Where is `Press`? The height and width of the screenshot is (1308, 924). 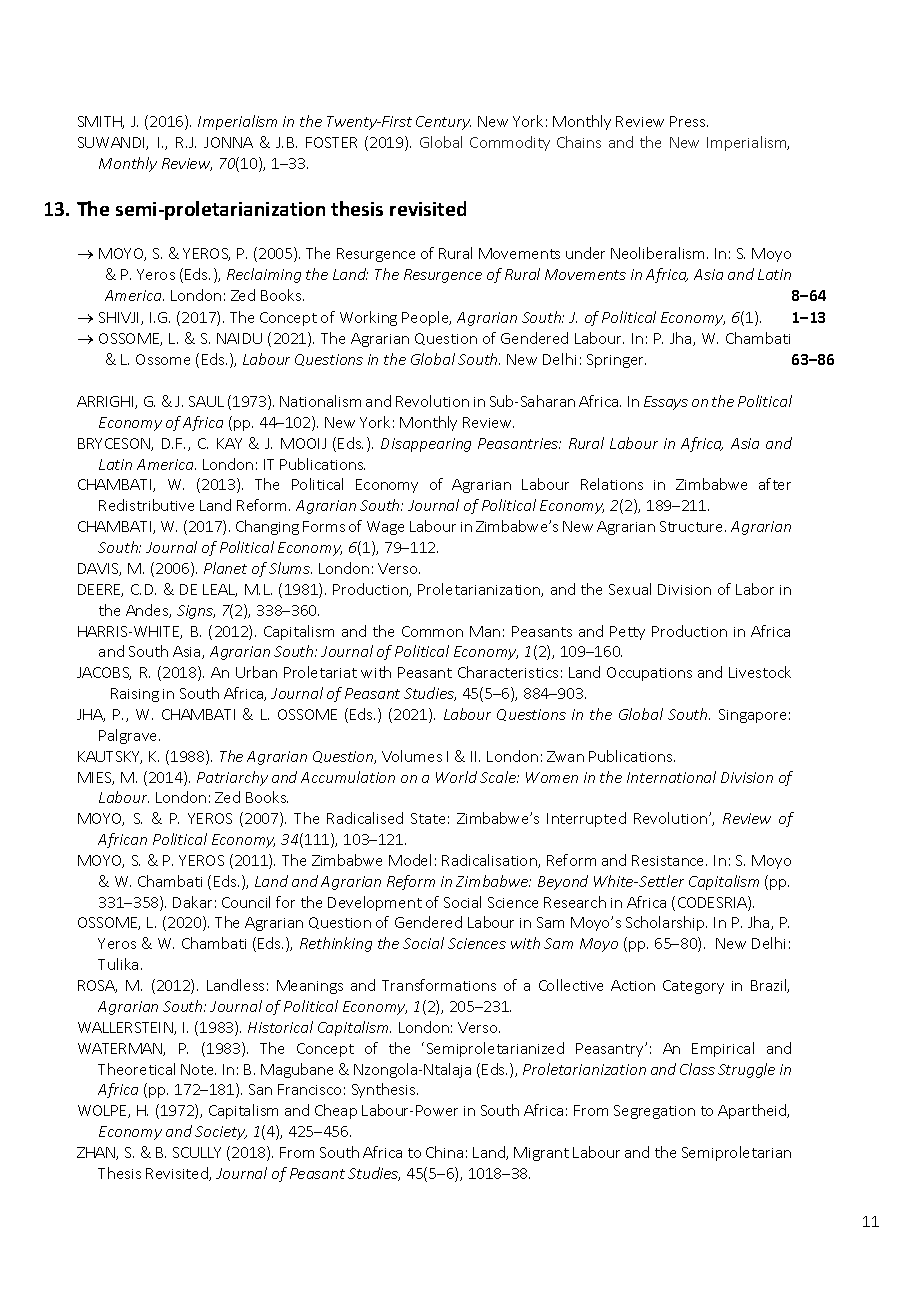 Press is located at coordinates (689, 121).
